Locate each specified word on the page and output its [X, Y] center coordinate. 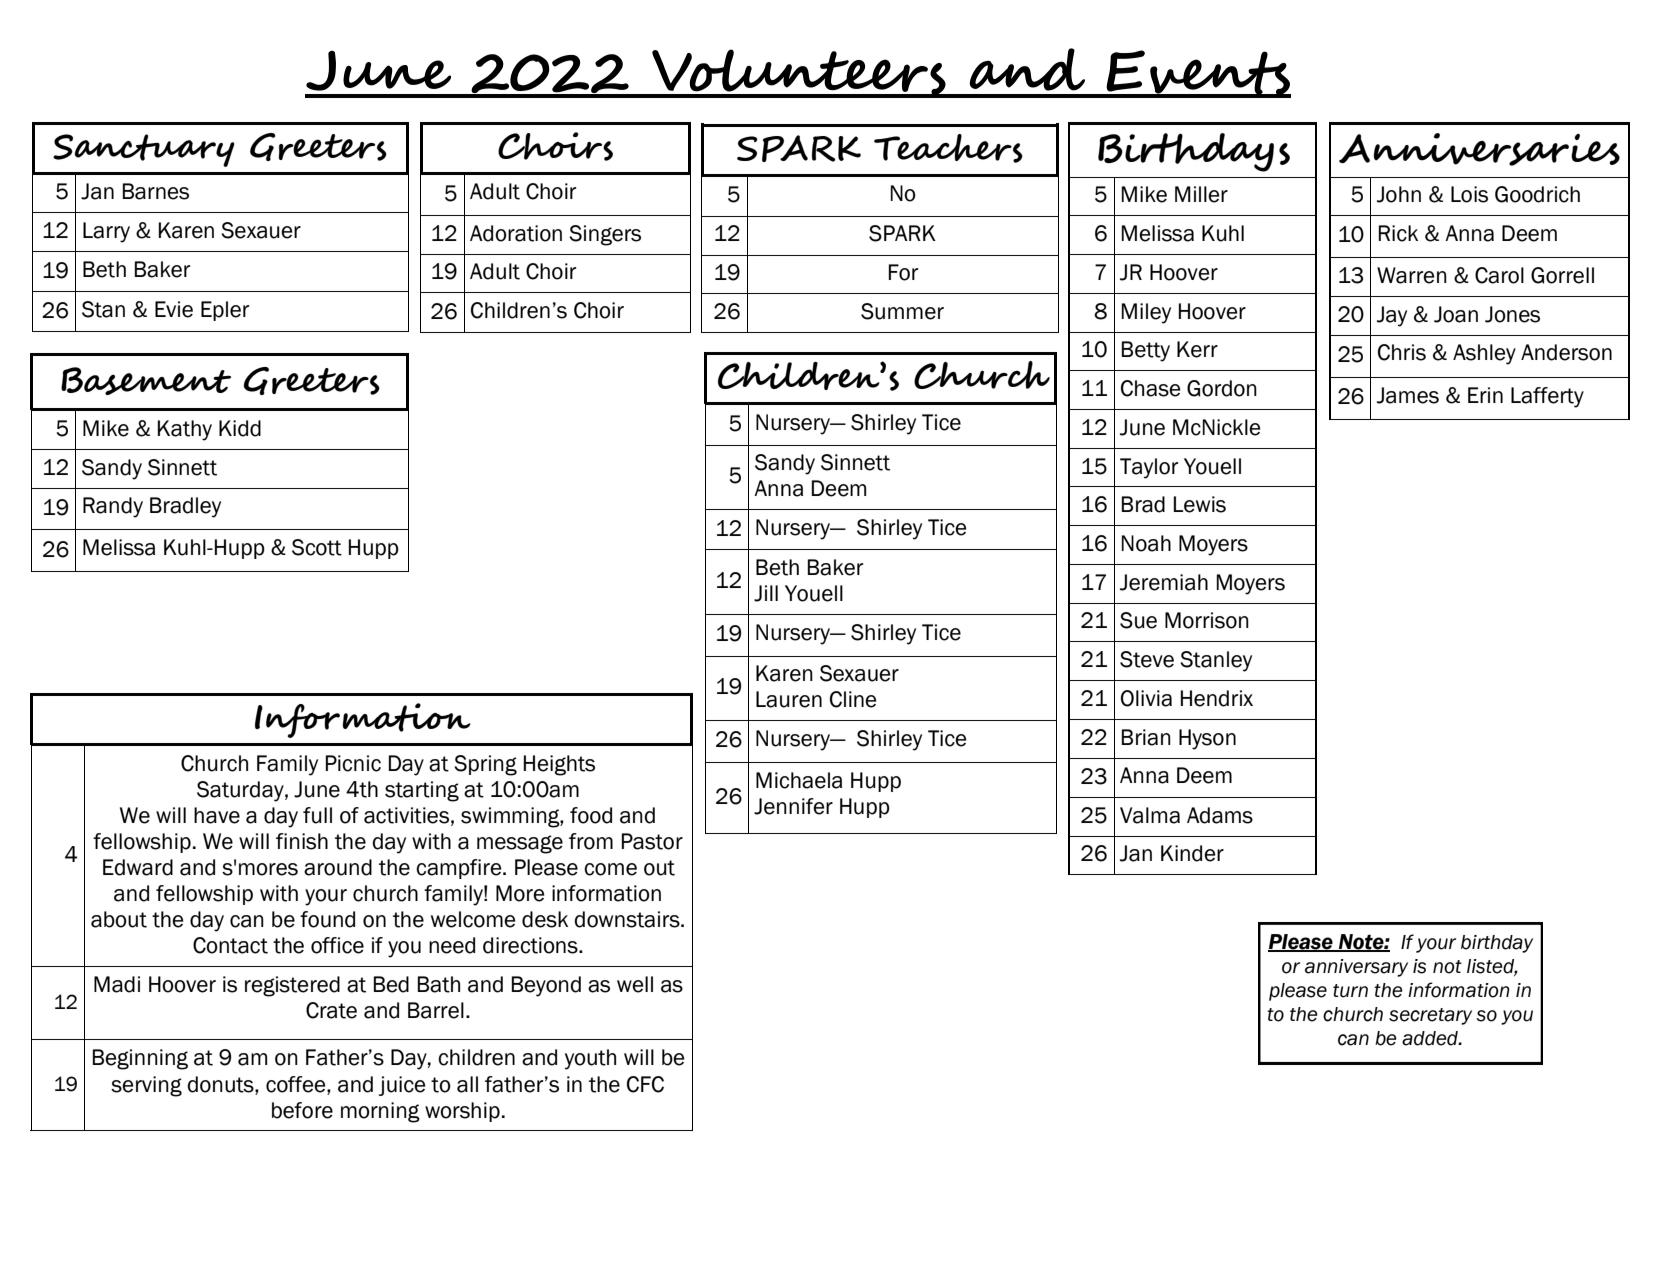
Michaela [799, 780]
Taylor [1149, 468]
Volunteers [799, 73]
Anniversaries [1479, 149]
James [1408, 395]
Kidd [240, 428]
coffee [297, 1084]
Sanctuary [144, 150]
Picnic [353, 763]
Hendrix [1217, 698]
